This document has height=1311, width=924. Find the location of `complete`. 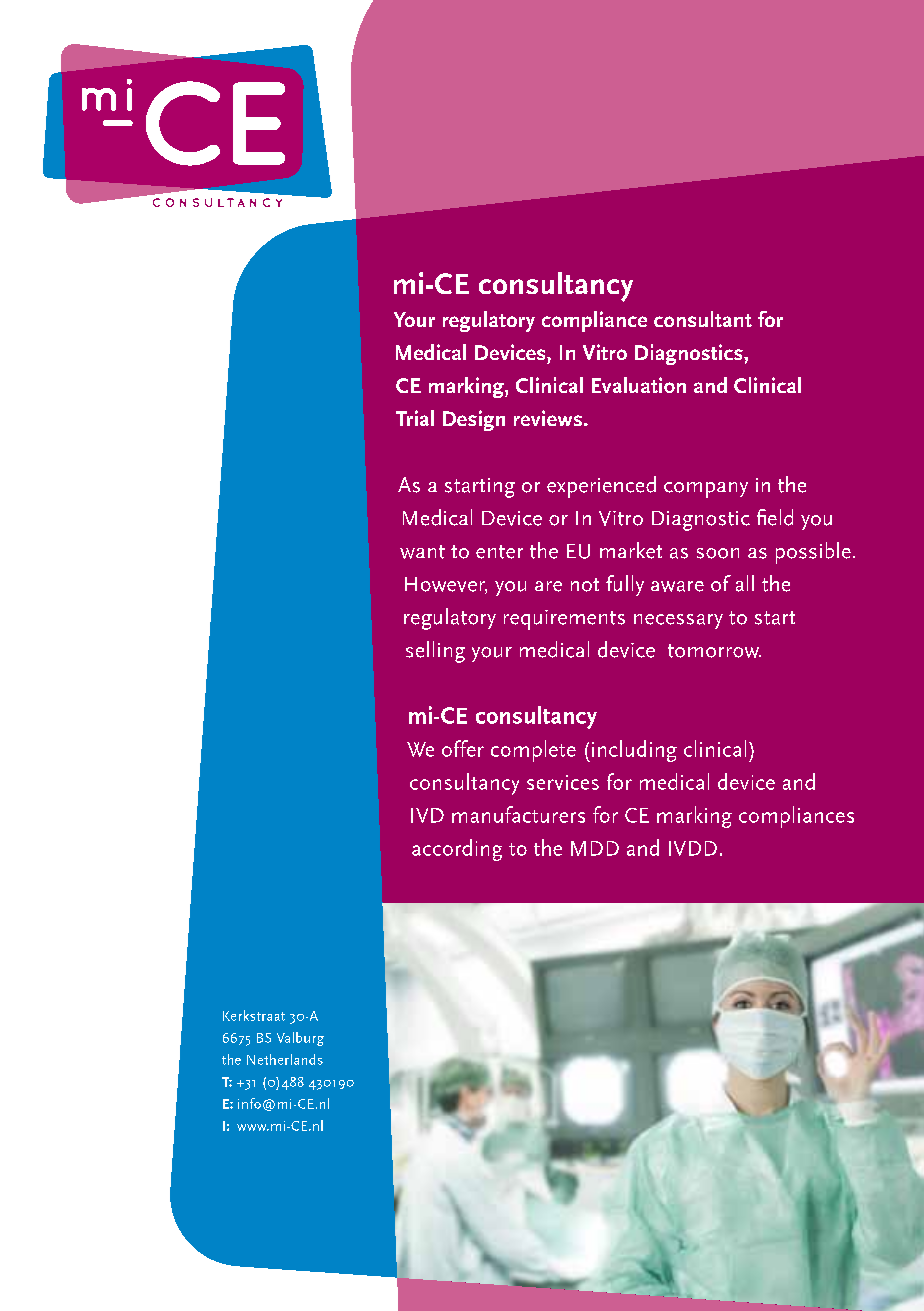

complete is located at coordinates (533, 751).
